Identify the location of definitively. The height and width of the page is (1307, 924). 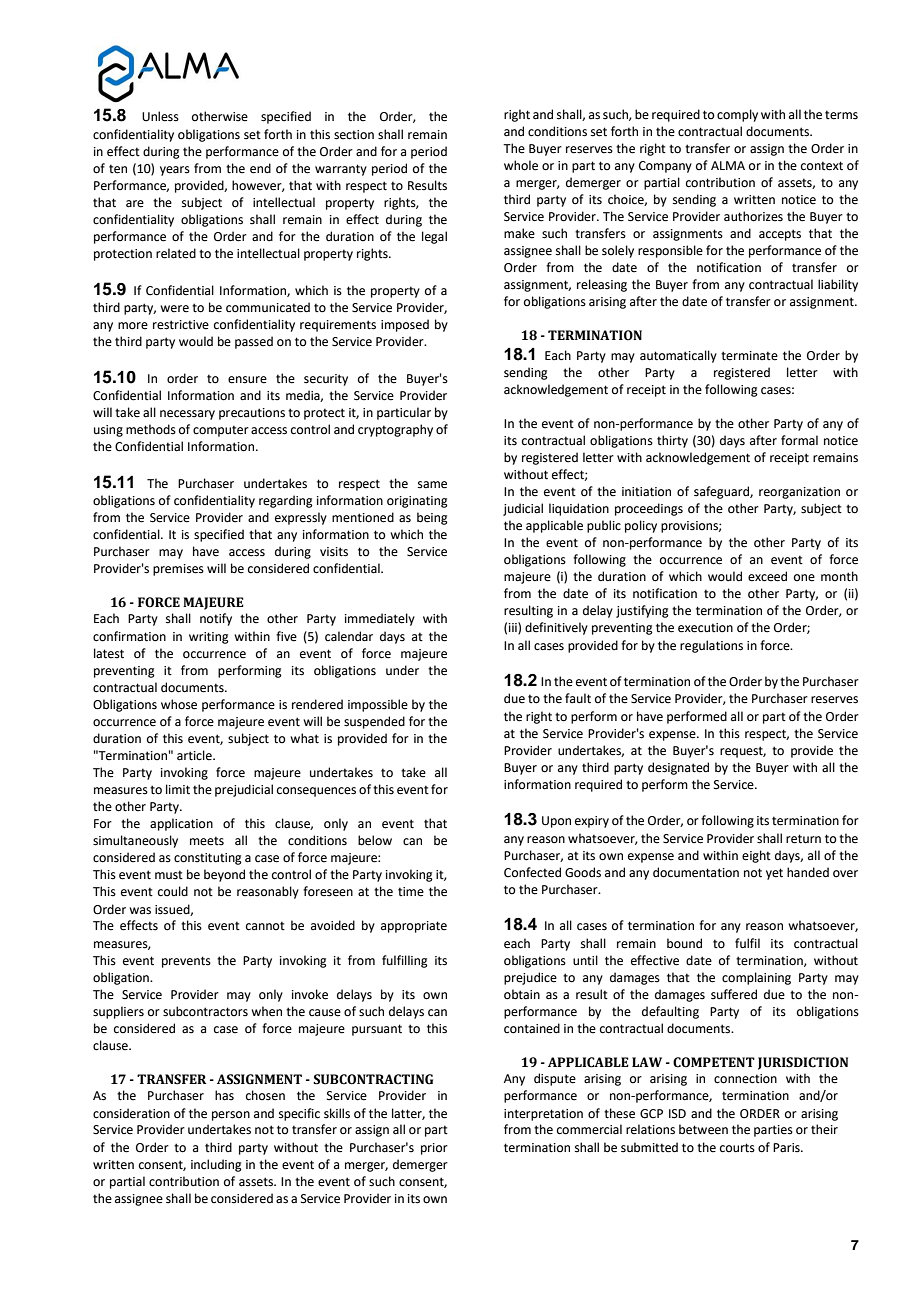
(556, 628).
